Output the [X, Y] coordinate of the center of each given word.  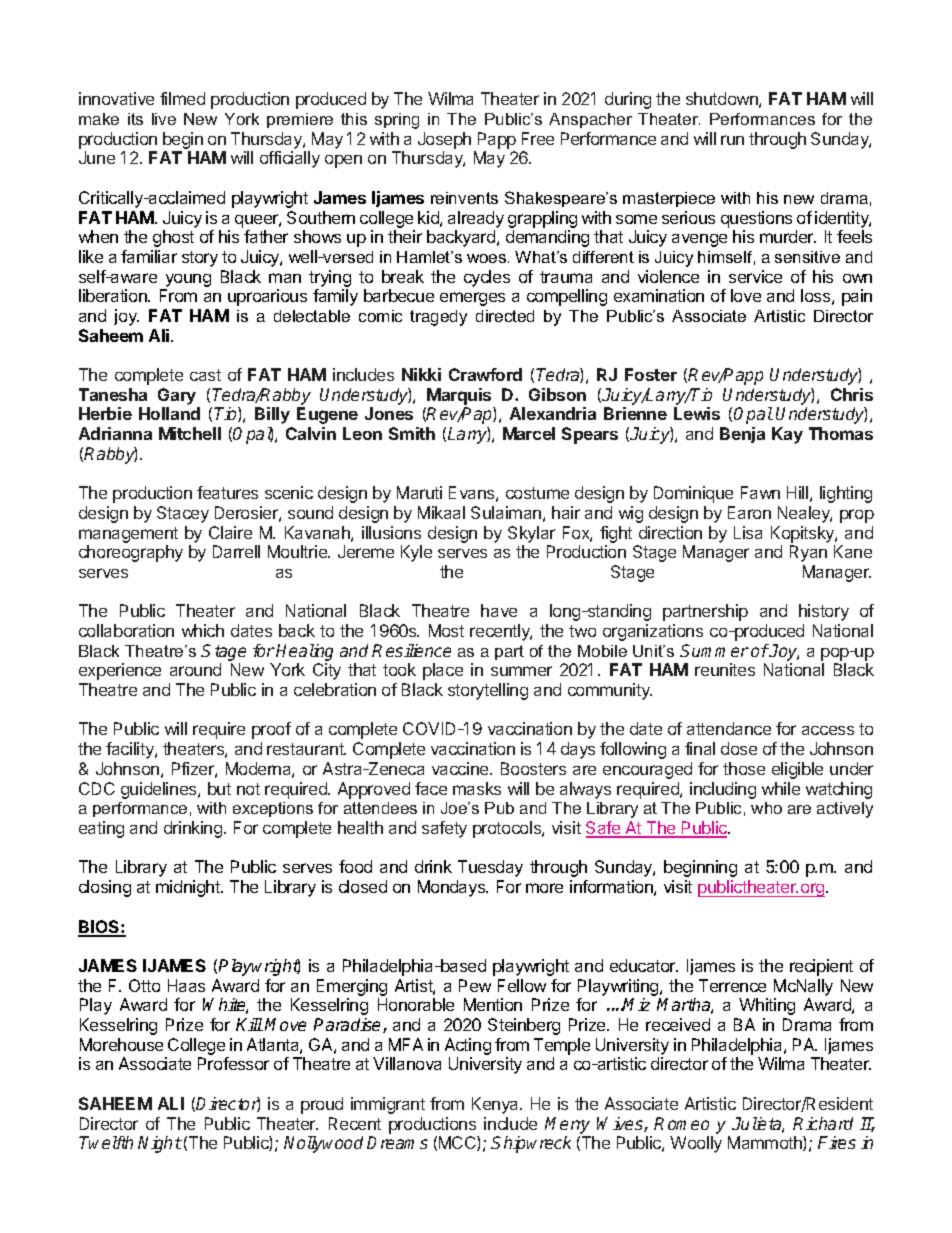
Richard [823, 1123]
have [499, 610]
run [732, 140]
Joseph [444, 140]
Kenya [496, 1105]
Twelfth [106, 1142]
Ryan [808, 553]
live [164, 119]
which [203, 630]
